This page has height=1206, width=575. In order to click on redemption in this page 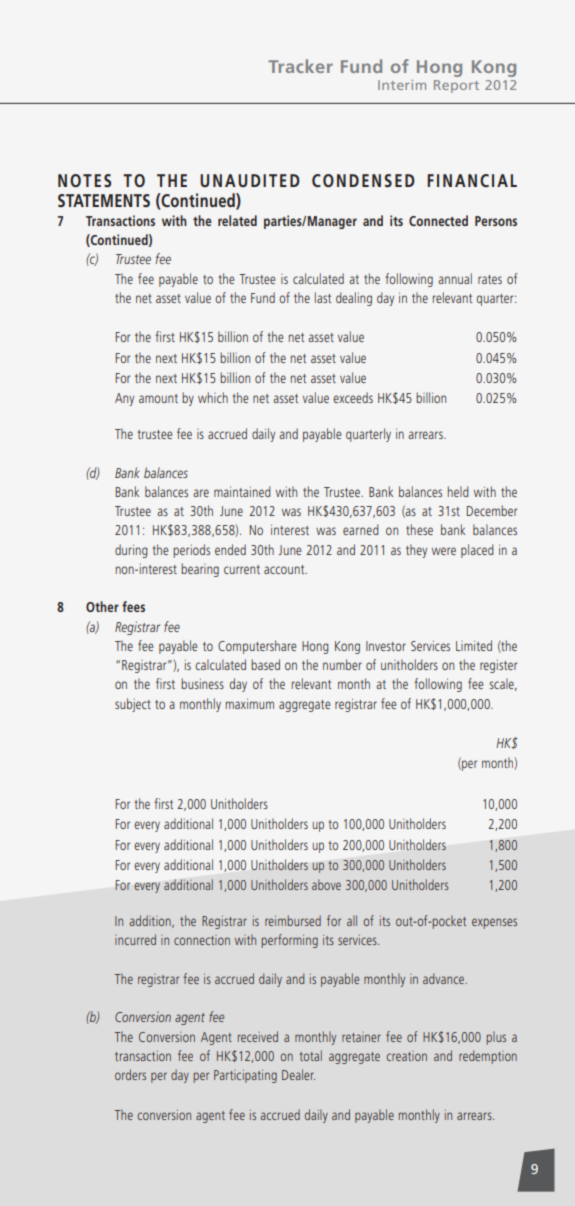, I will do `click(488, 1057)`.
